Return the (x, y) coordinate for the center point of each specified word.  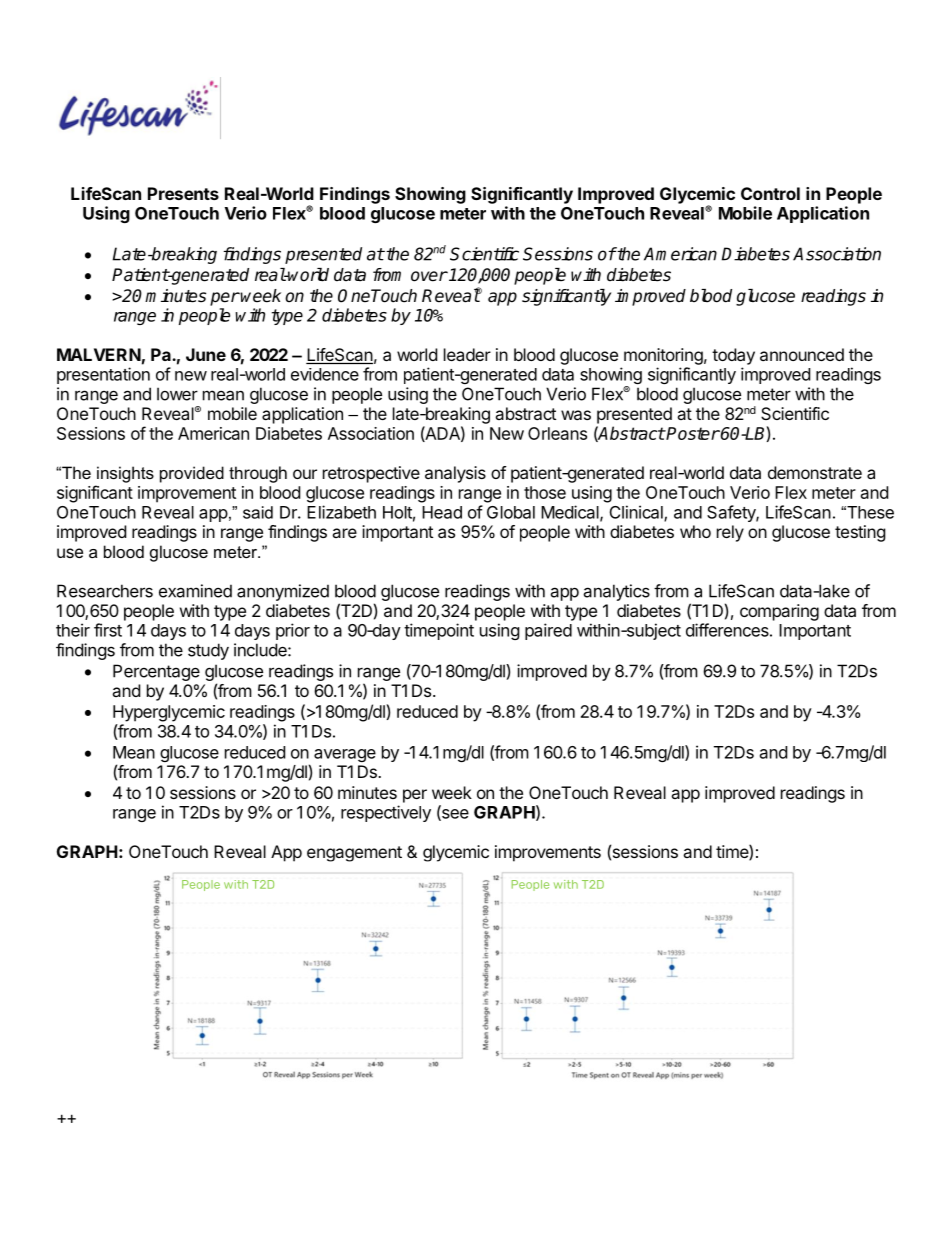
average (345, 755)
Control (770, 193)
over (429, 276)
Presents (183, 193)
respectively (386, 813)
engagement (354, 854)
